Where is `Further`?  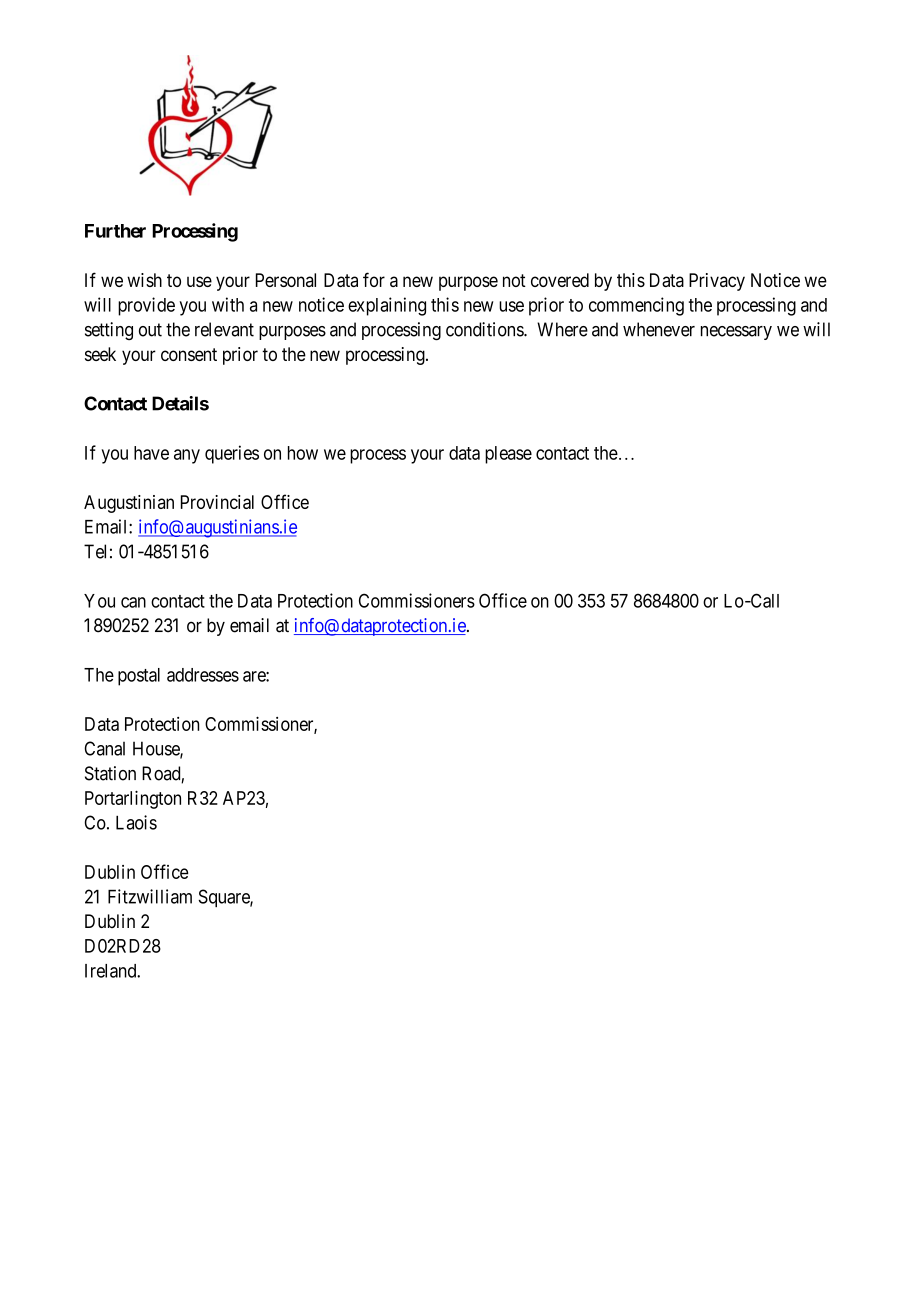
Further is located at coordinates (115, 231).
